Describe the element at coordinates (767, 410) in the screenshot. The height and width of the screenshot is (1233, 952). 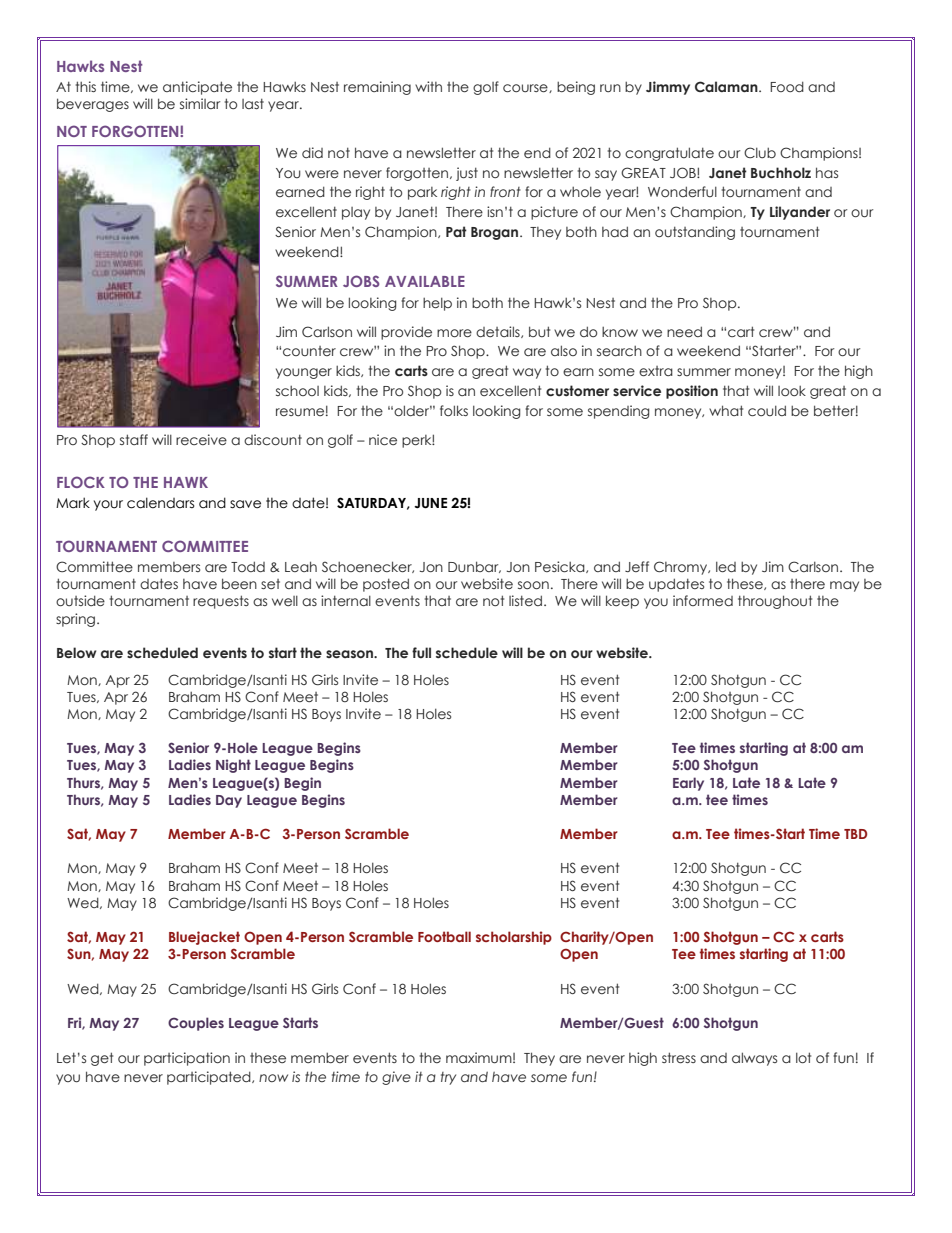
I see `could` at that location.
